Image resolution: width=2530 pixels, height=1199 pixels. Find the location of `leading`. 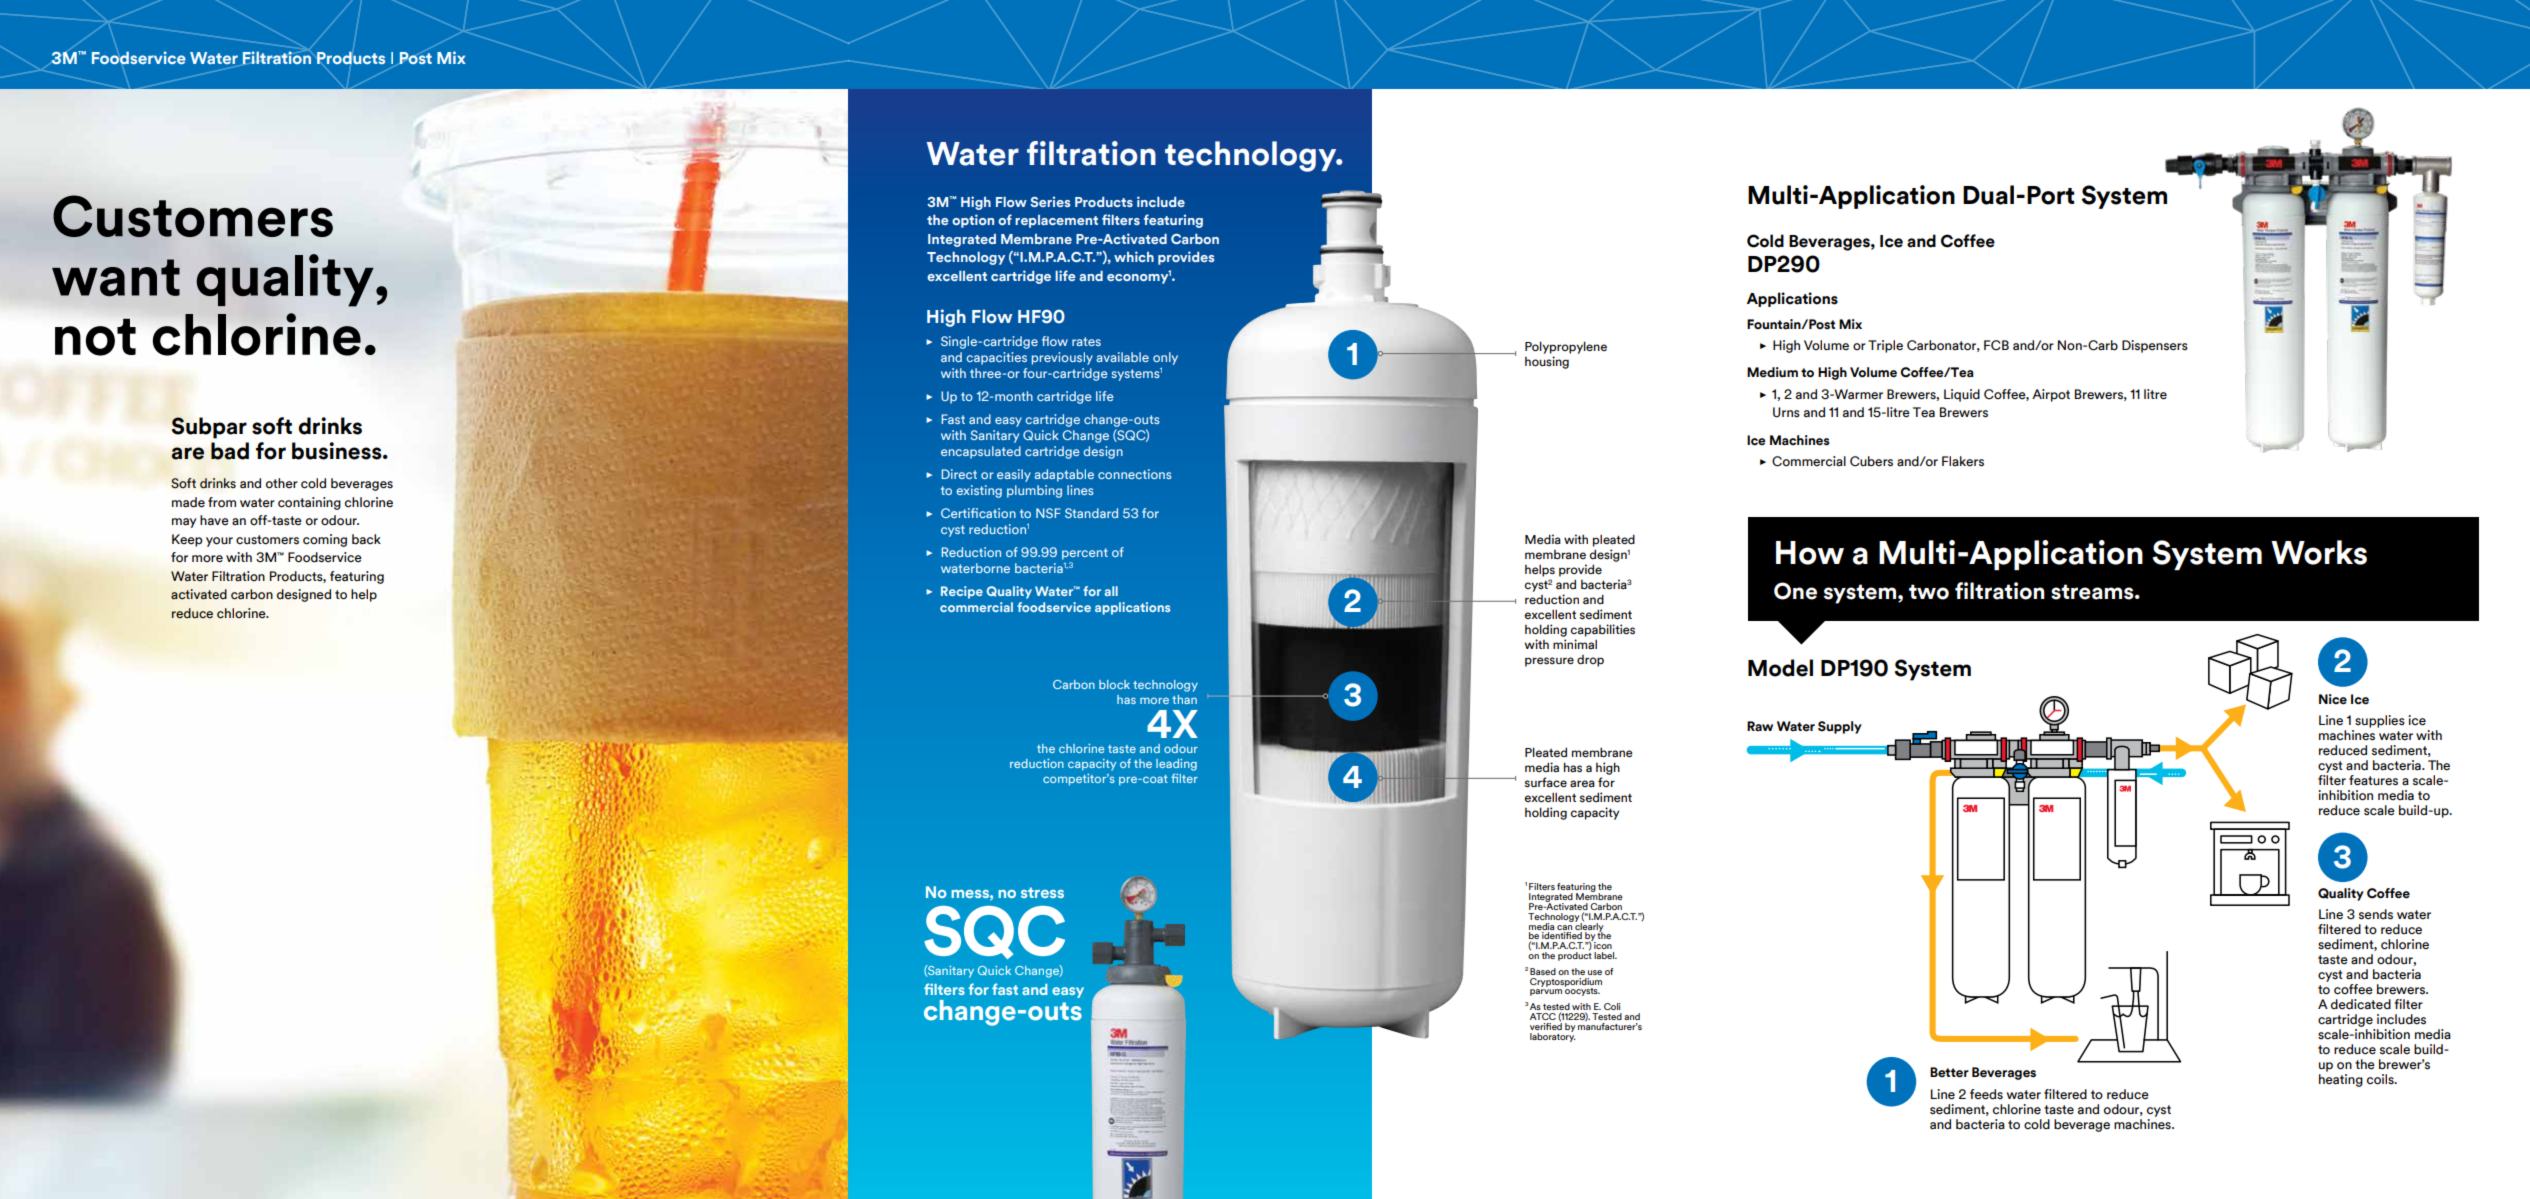

leading is located at coordinates (1176, 765).
